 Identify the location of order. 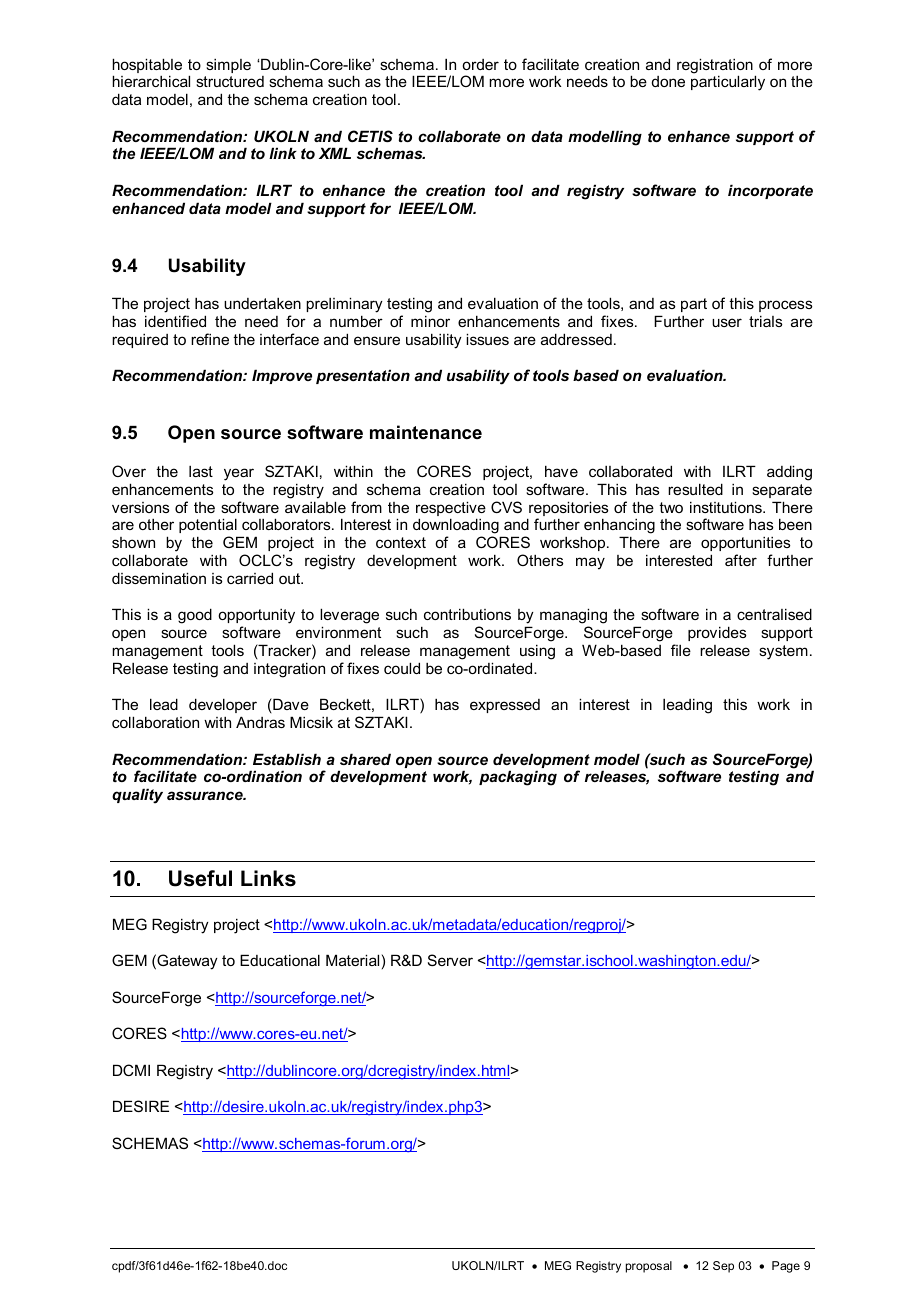
(480, 64).
